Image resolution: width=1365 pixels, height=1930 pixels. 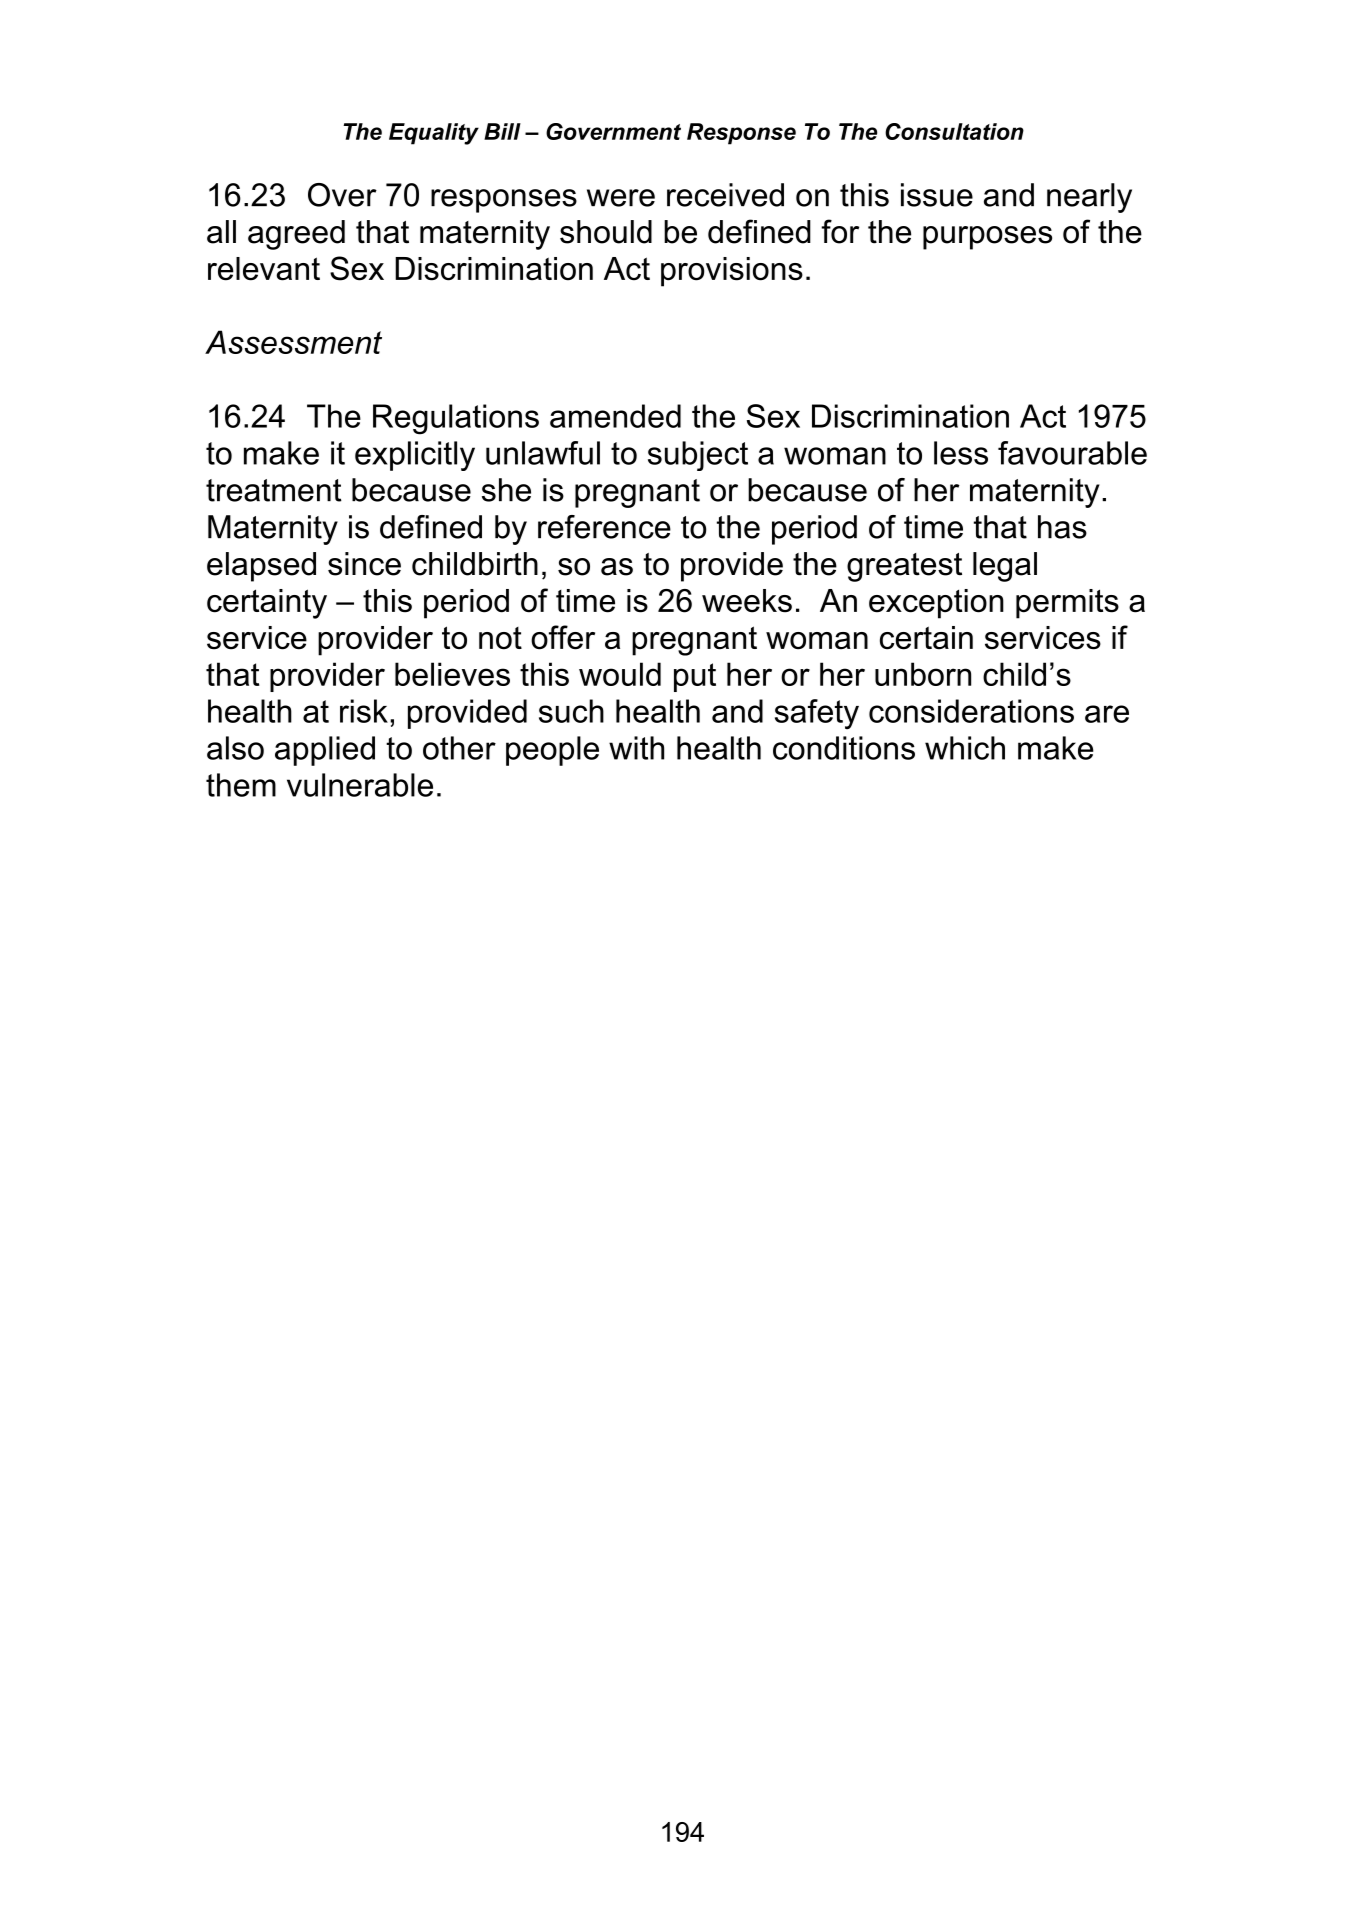 I want to click on received, so click(x=725, y=195).
